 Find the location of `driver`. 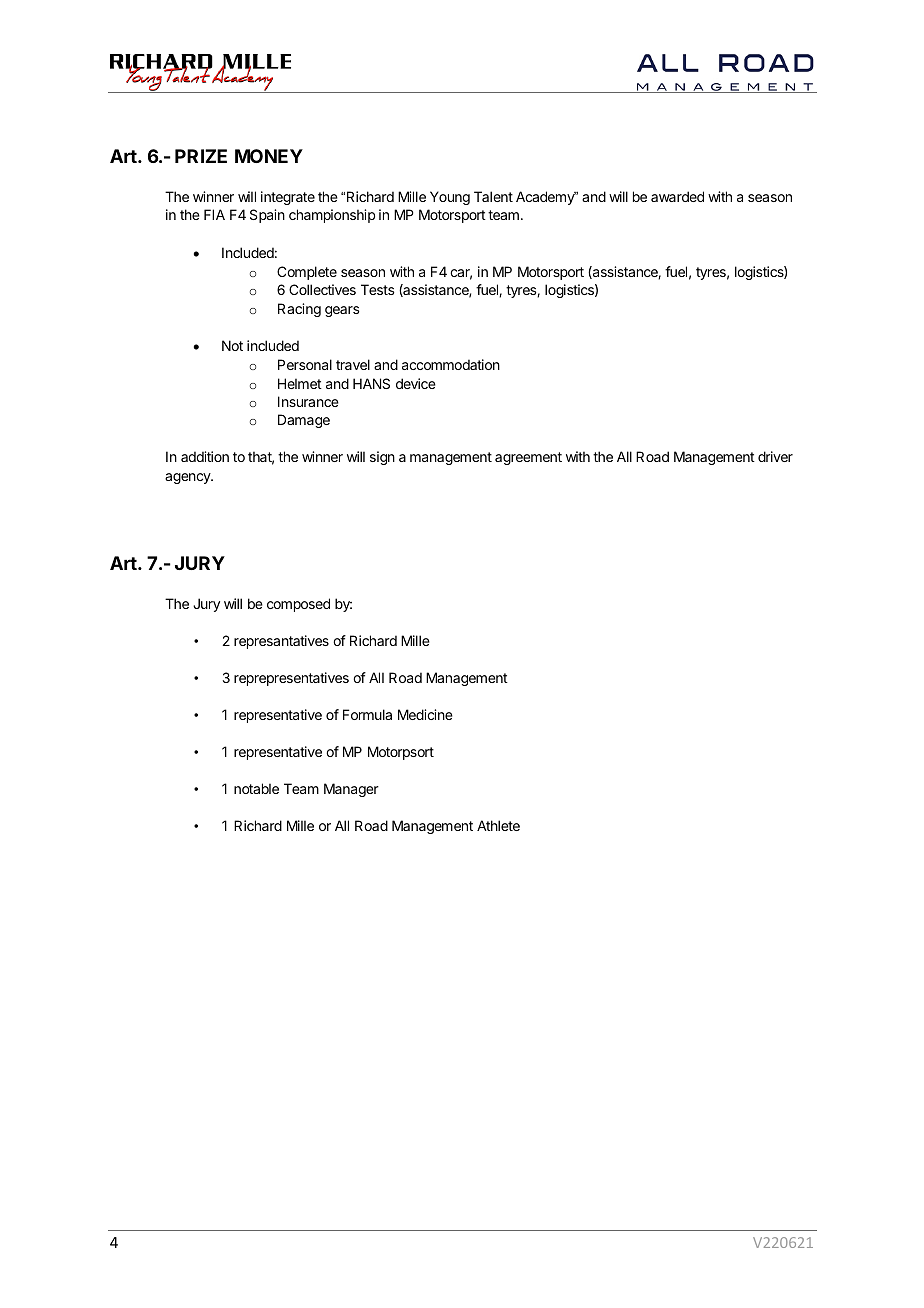

driver is located at coordinates (775, 456).
